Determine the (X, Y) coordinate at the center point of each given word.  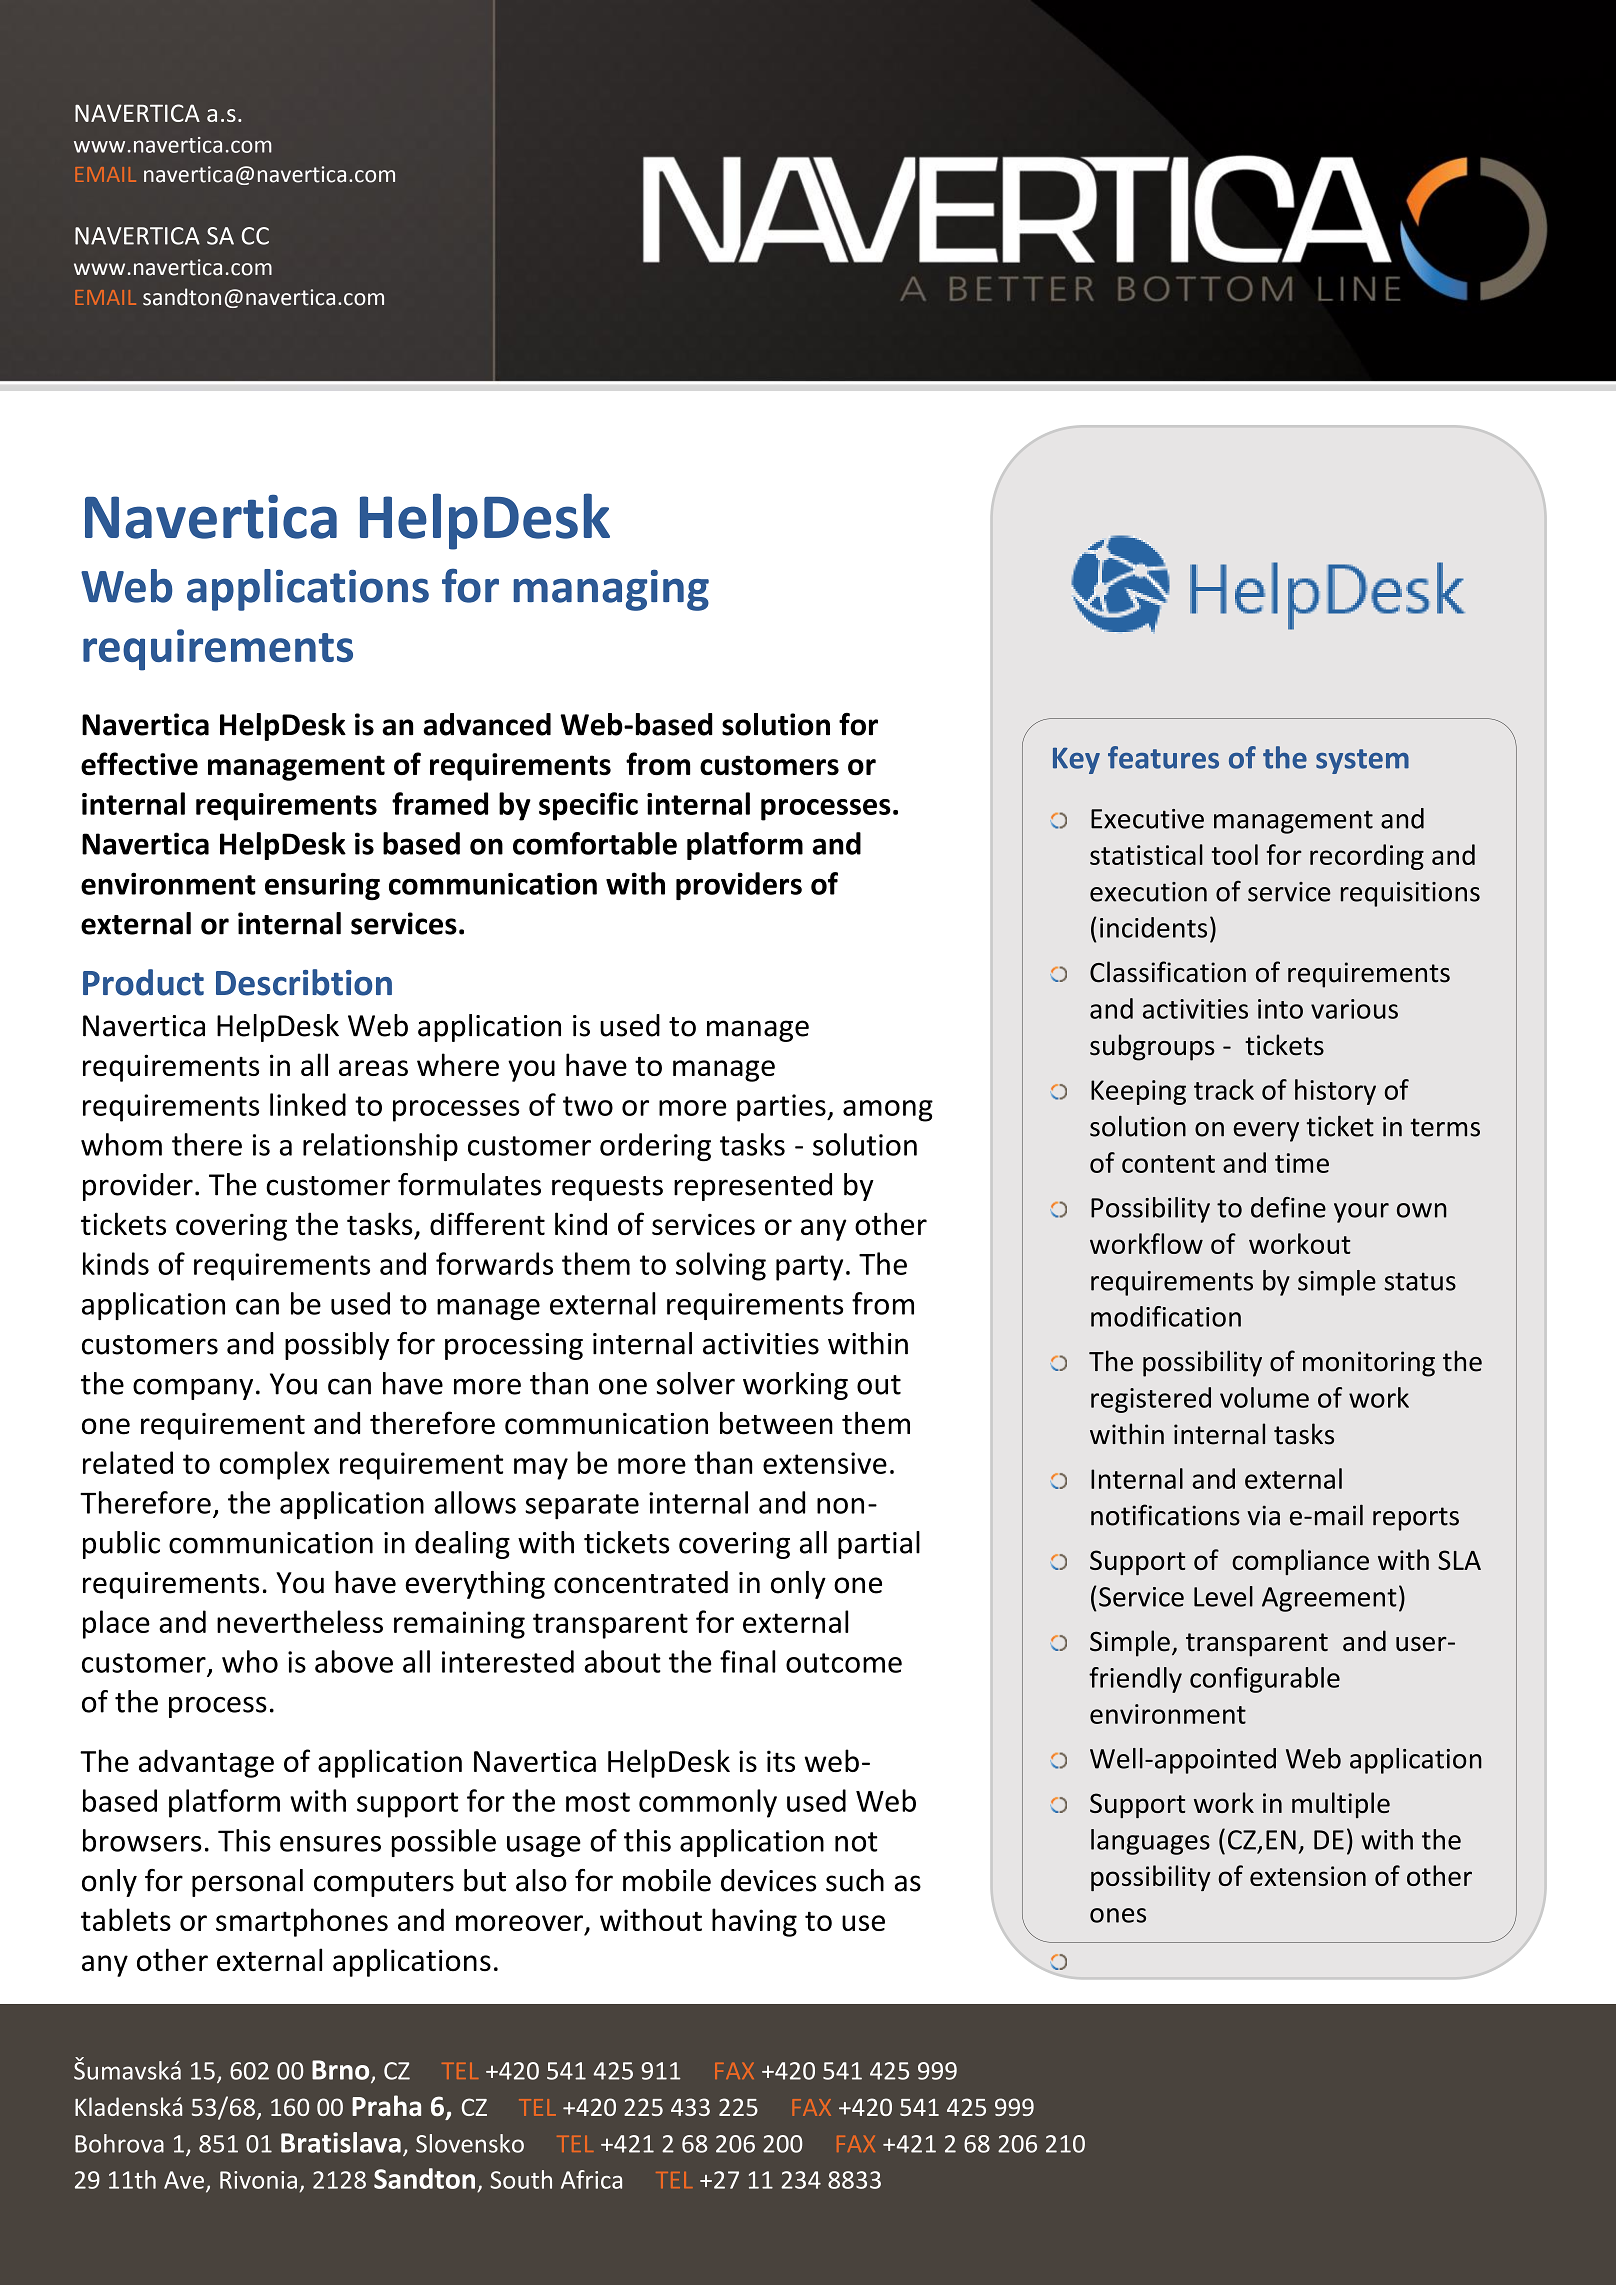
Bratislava (341, 2142)
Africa (591, 2179)
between (776, 1423)
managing (611, 590)
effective (139, 764)
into (1280, 1009)
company (193, 1389)
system (1362, 761)
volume (1264, 1397)
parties (782, 1108)
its (781, 1761)
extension (1308, 1876)
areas (373, 1068)
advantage (206, 1763)
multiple (1341, 1805)
